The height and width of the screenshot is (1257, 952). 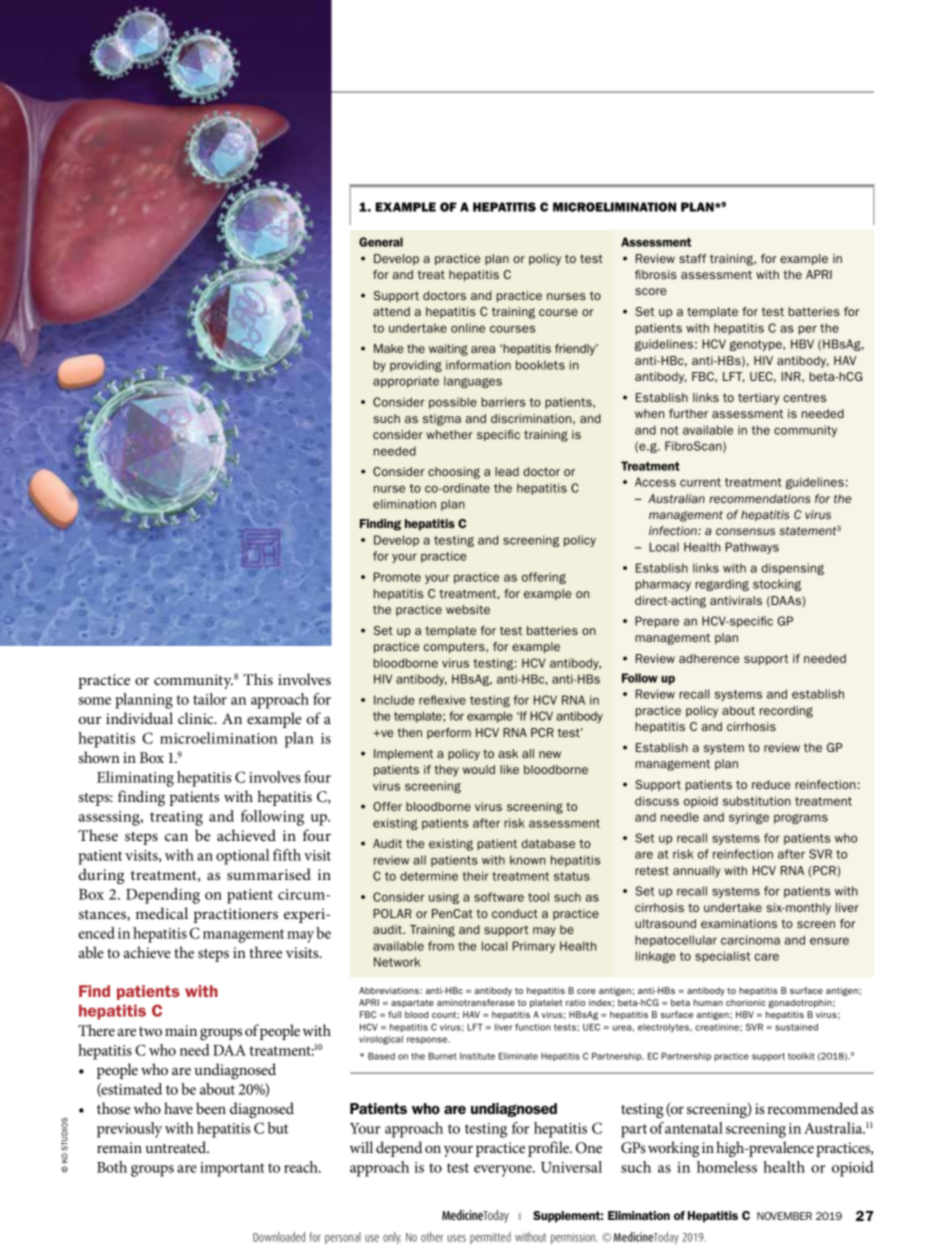 I want to click on General, so click(x=381, y=242).
